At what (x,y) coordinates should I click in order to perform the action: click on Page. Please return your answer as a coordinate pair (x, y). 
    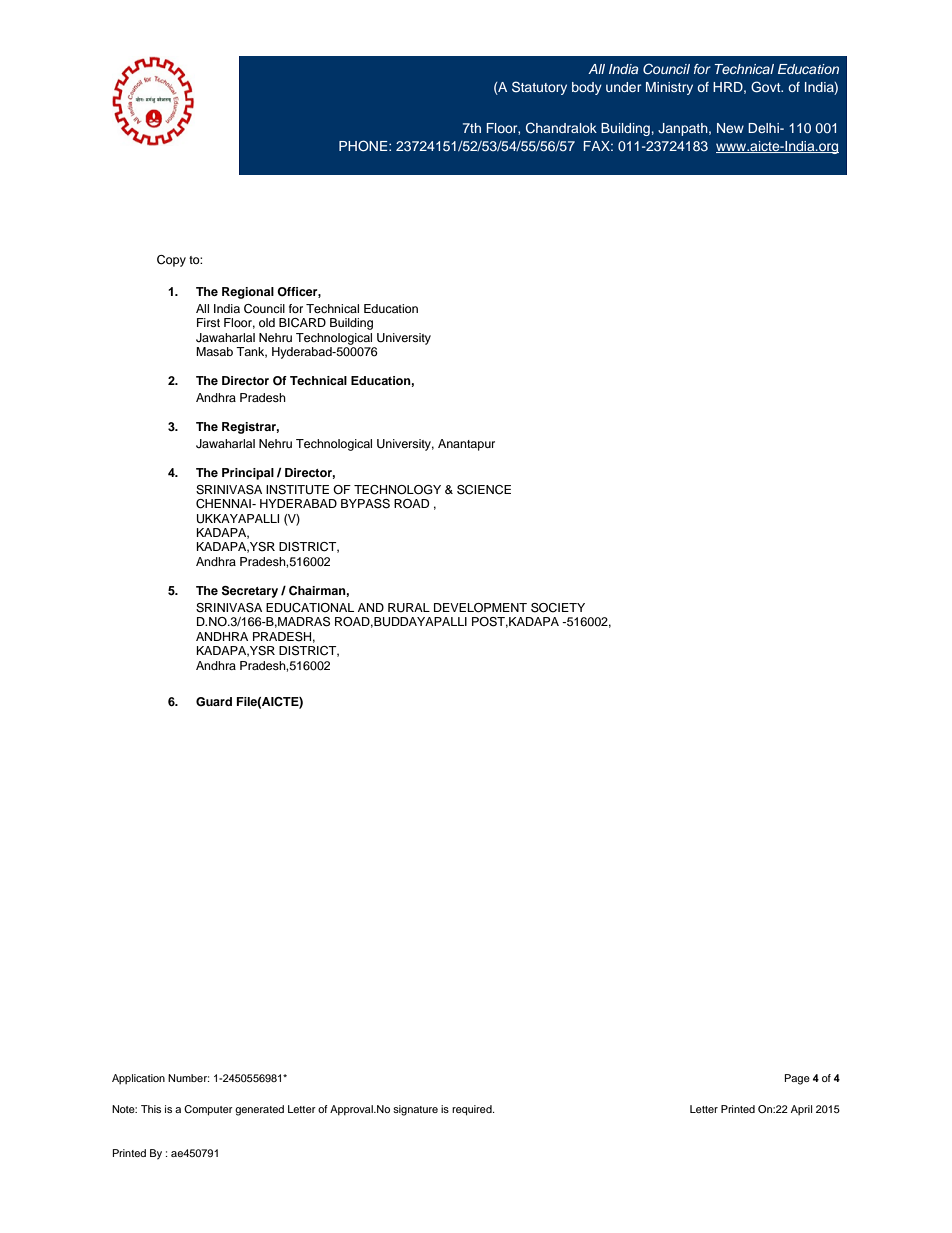
    Looking at the image, I should click on (797, 1079).
